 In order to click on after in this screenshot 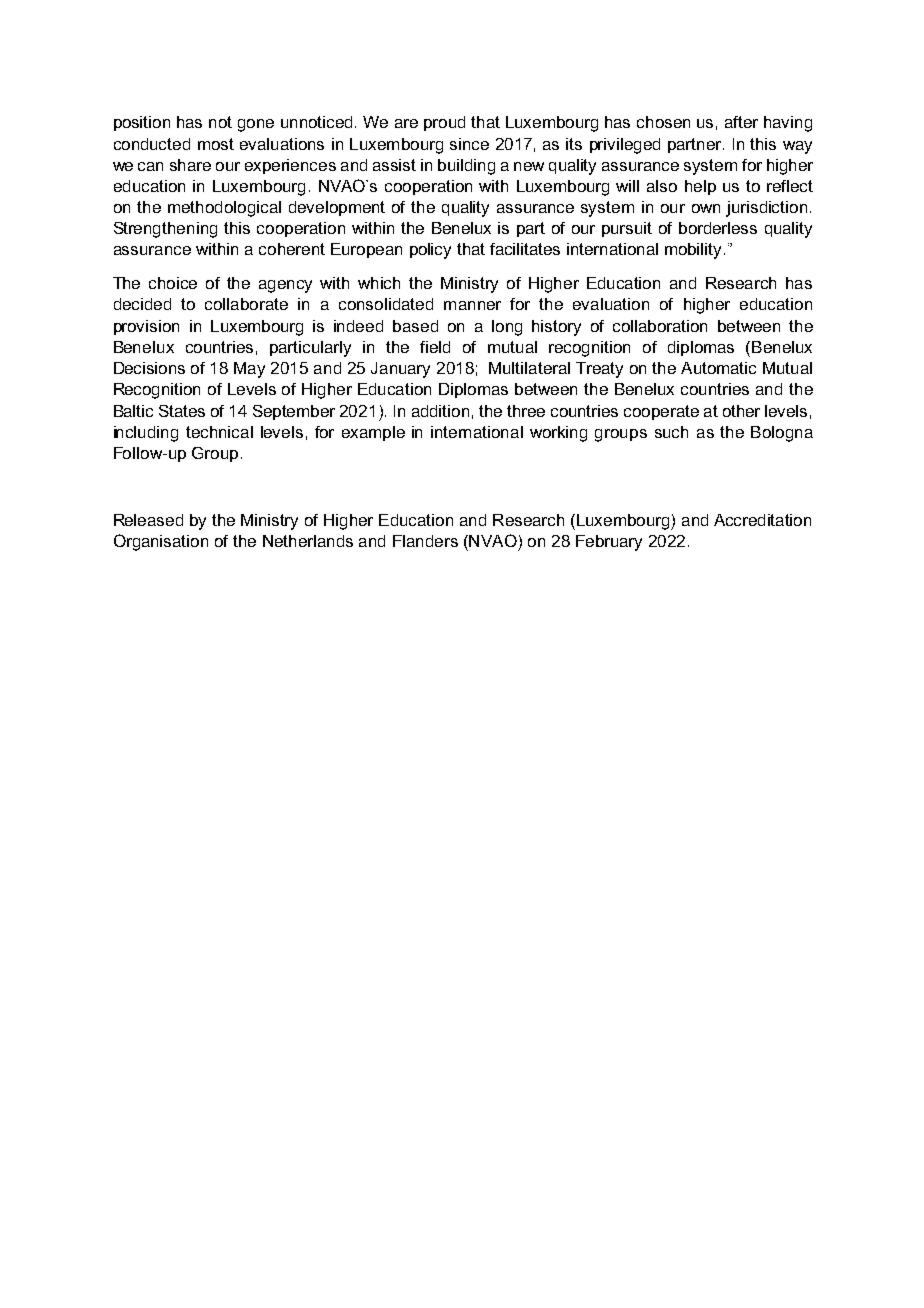, I will do `click(741, 122)`.
